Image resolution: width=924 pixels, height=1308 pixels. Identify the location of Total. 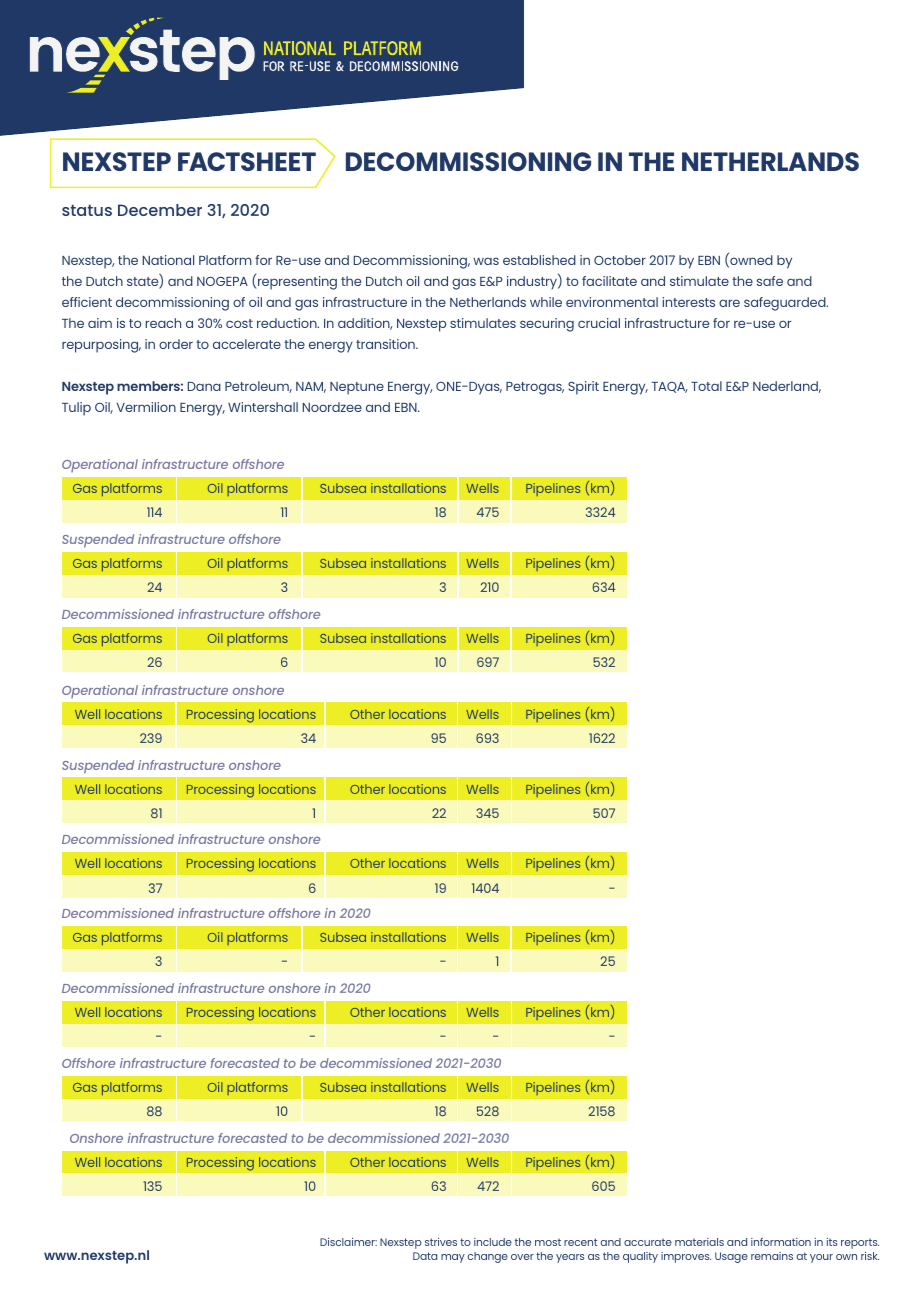
(706, 386).
